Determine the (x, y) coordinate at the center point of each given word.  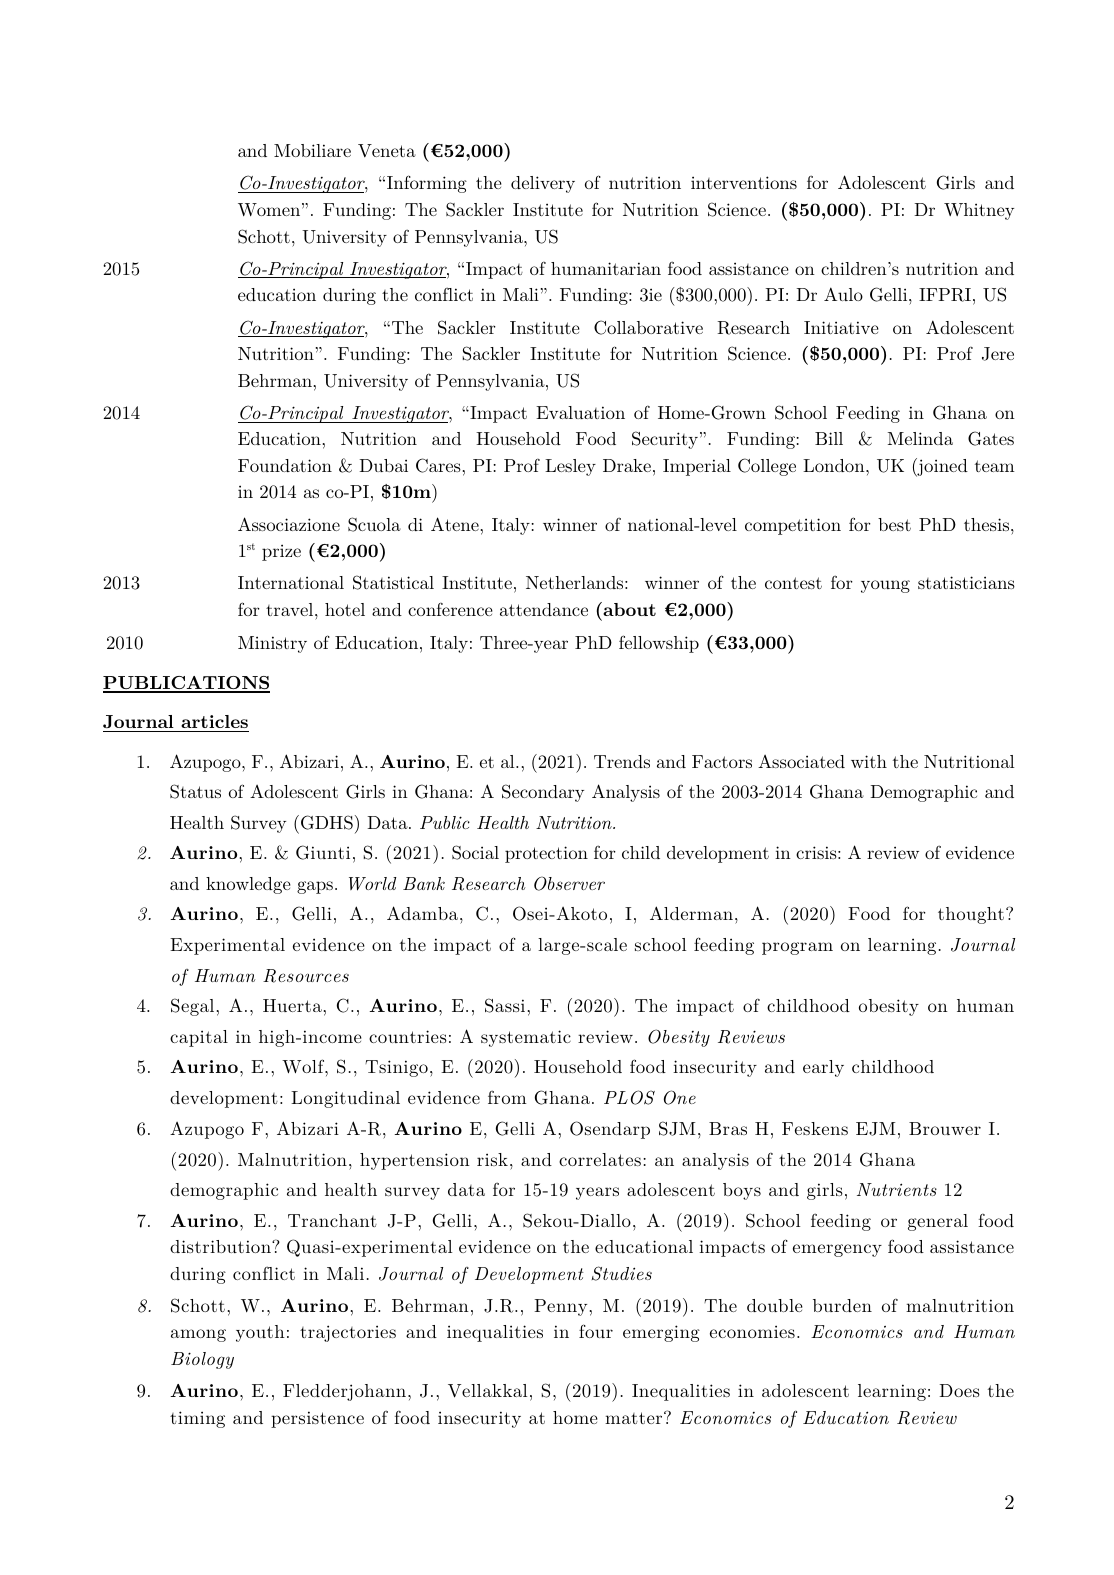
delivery (543, 184)
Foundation (285, 465)
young (885, 586)
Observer (569, 883)
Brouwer (945, 1128)
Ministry (272, 644)
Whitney (979, 211)
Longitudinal (345, 1099)
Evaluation (580, 412)
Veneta (387, 151)
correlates (600, 1159)
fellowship (659, 644)
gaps (315, 887)
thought (971, 915)
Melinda (920, 438)
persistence (317, 1419)
